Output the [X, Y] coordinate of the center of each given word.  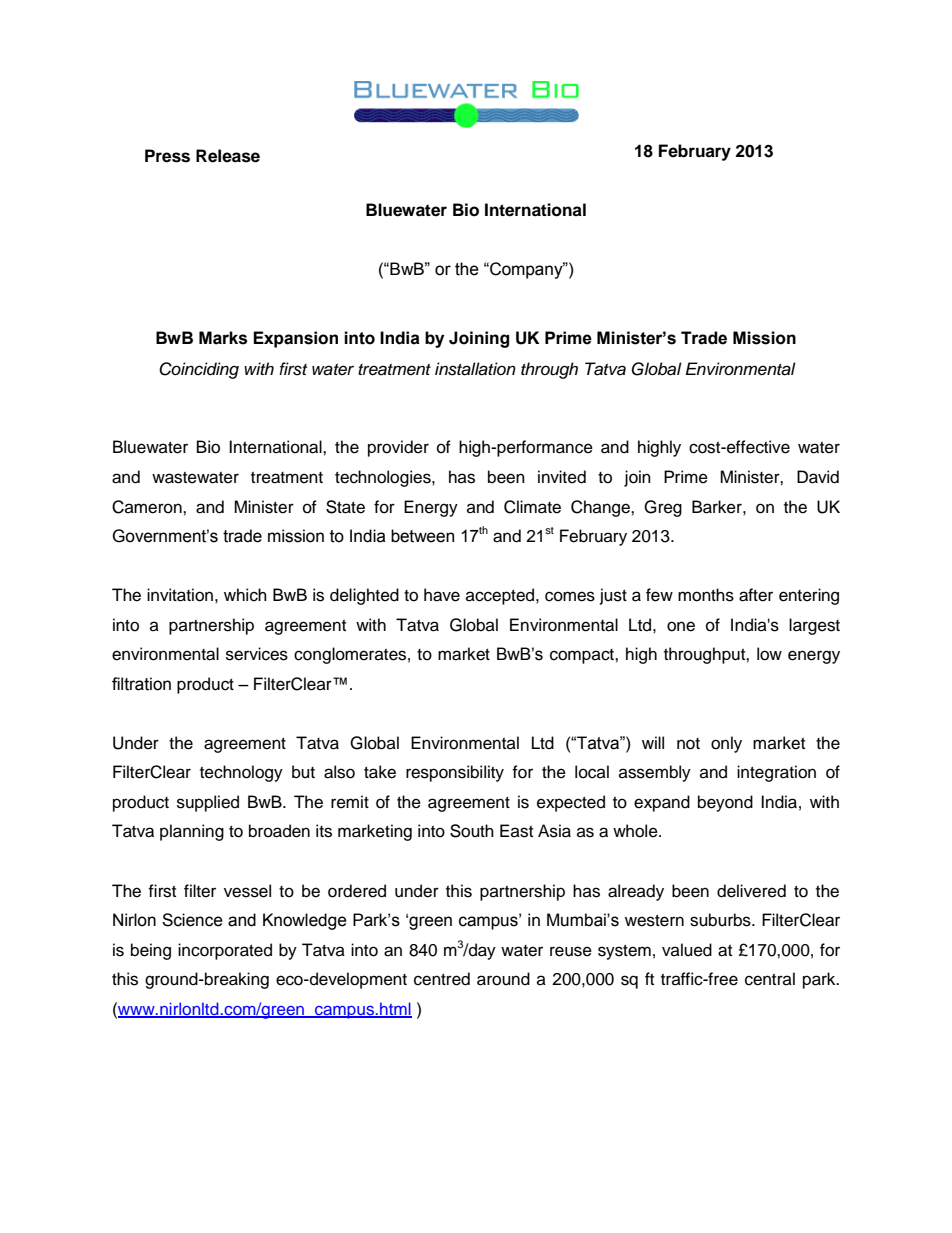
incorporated [225, 951]
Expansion [295, 339]
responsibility [455, 773]
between [422, 536]
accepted [501, 596]
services [257, 654]
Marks [223, 338]
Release [228, 156]
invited [562, 477]
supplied [208, 803]
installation [475, 369]
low [769, 654]
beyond [725, 803]
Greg [663, 508]
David [818, 477]
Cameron [148, 507]
